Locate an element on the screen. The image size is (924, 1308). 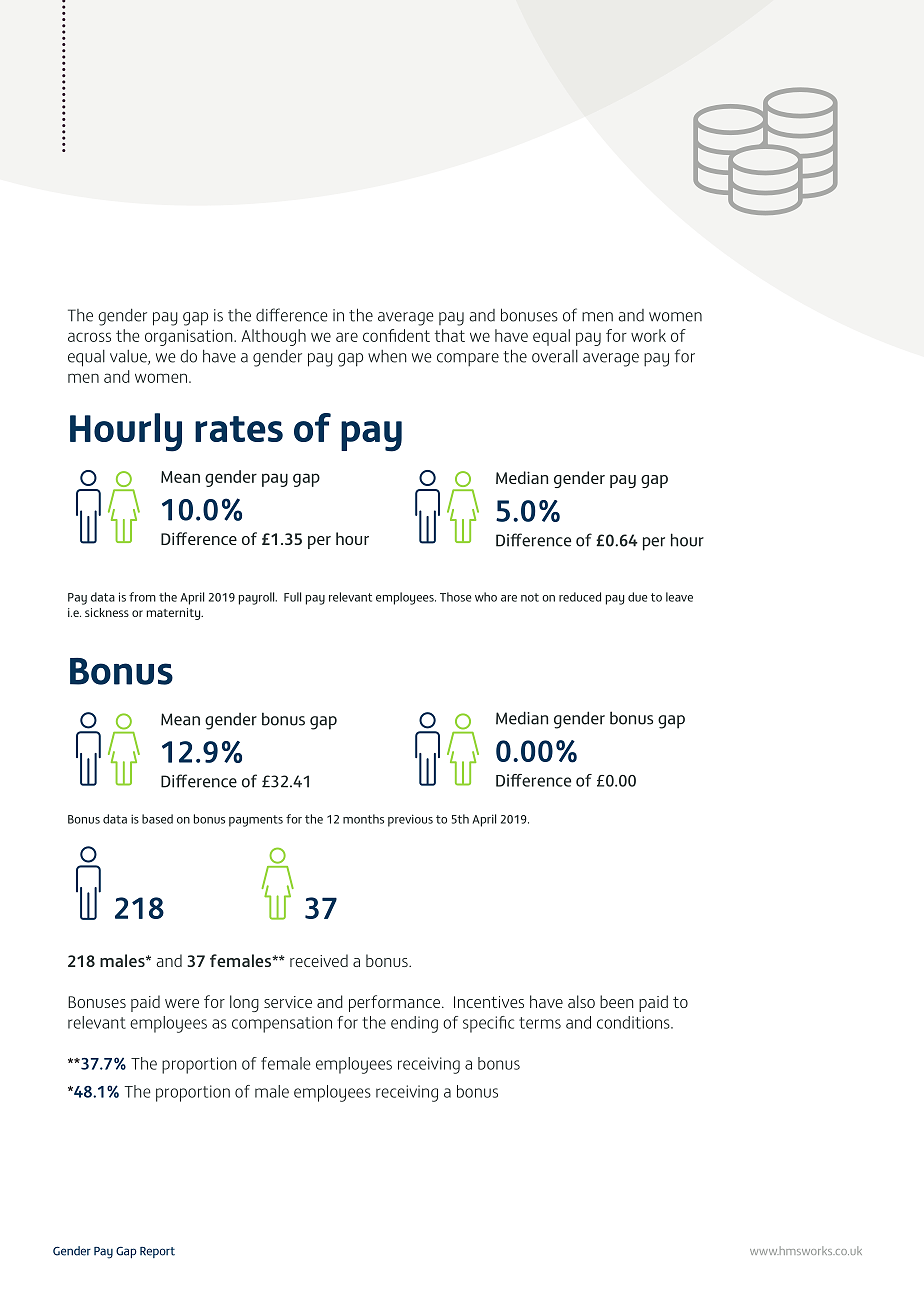
organisation is located at coordinates (190, 337).
